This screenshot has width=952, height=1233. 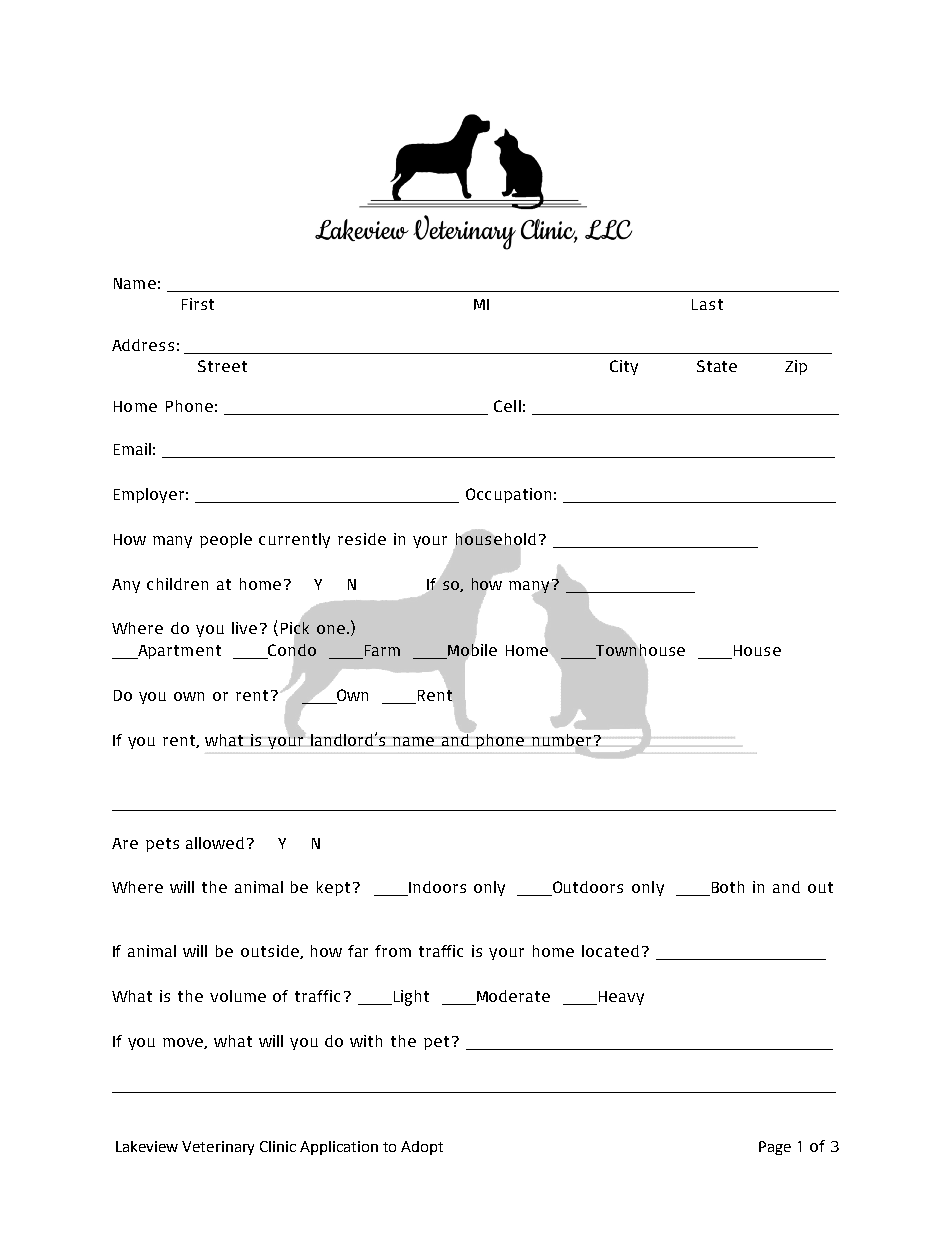 What do you see at coordinates (362, 539) in the screenshot?
I see `reside` at bounding box center [362, 539].
